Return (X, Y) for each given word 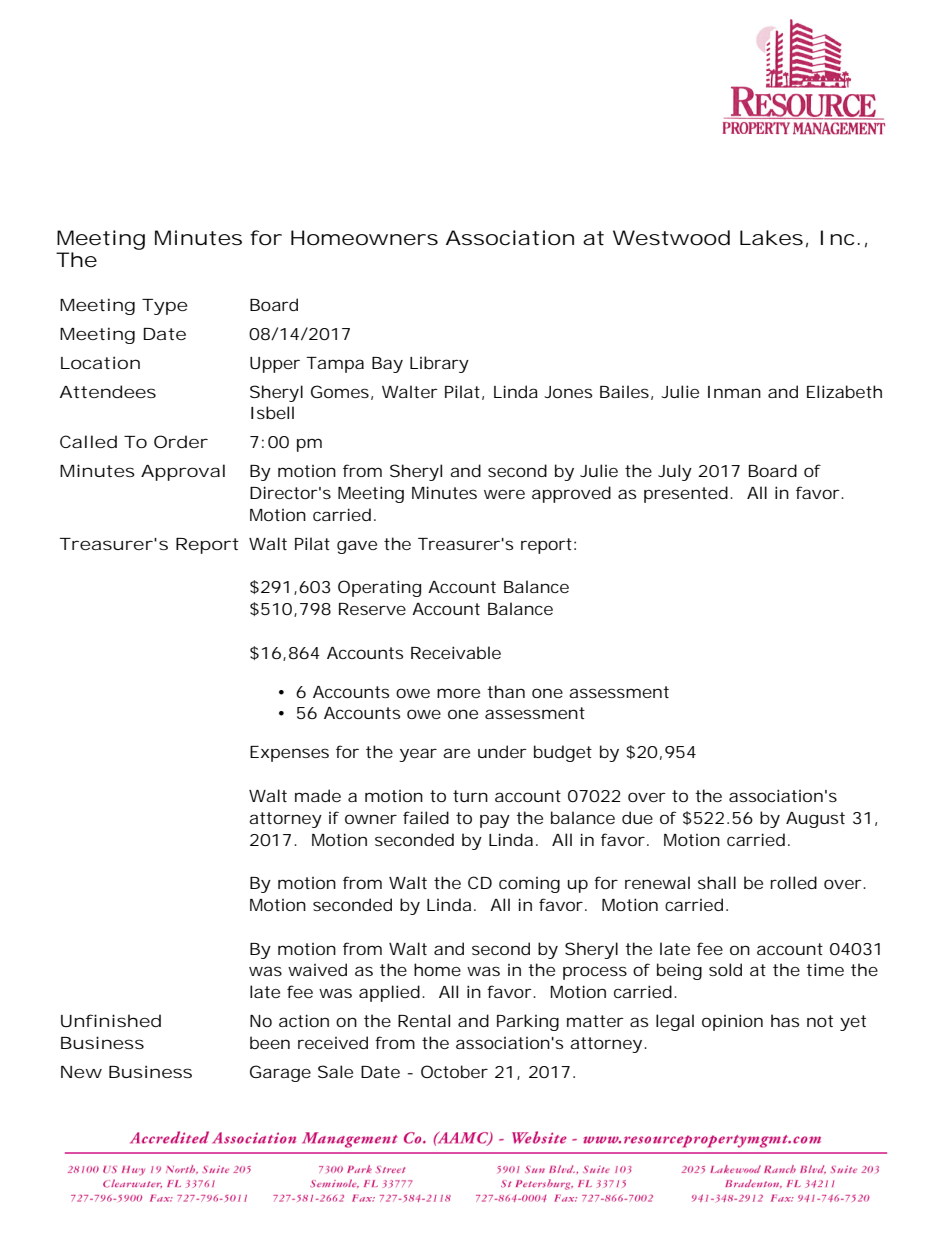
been (270, 1042)
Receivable (456, 652)
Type (165, 307)
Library (439, 364)
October (454, 1071)
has (785, 1020)
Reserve (372, 609)
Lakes (771, 238)
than (506, 691)
